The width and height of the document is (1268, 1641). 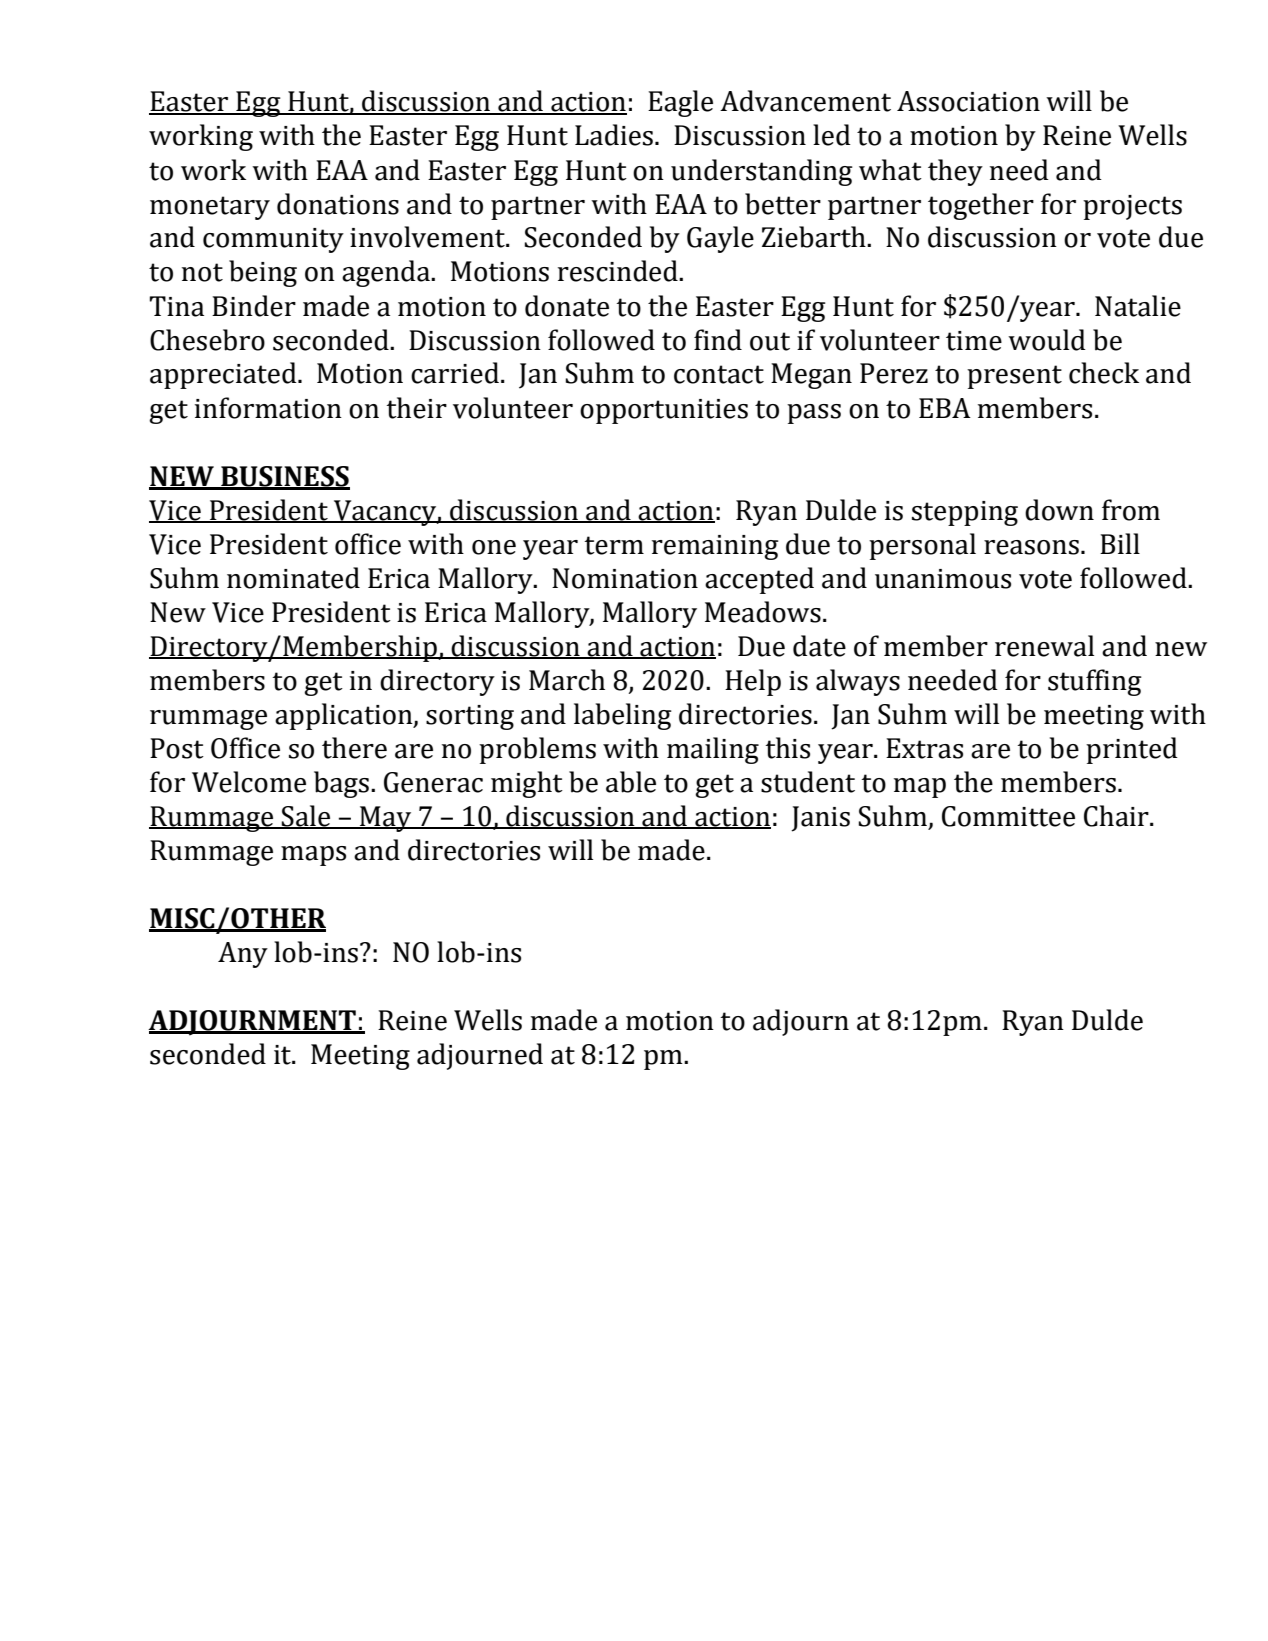 I want to click on Ladies, so click(x=614, y=135).
